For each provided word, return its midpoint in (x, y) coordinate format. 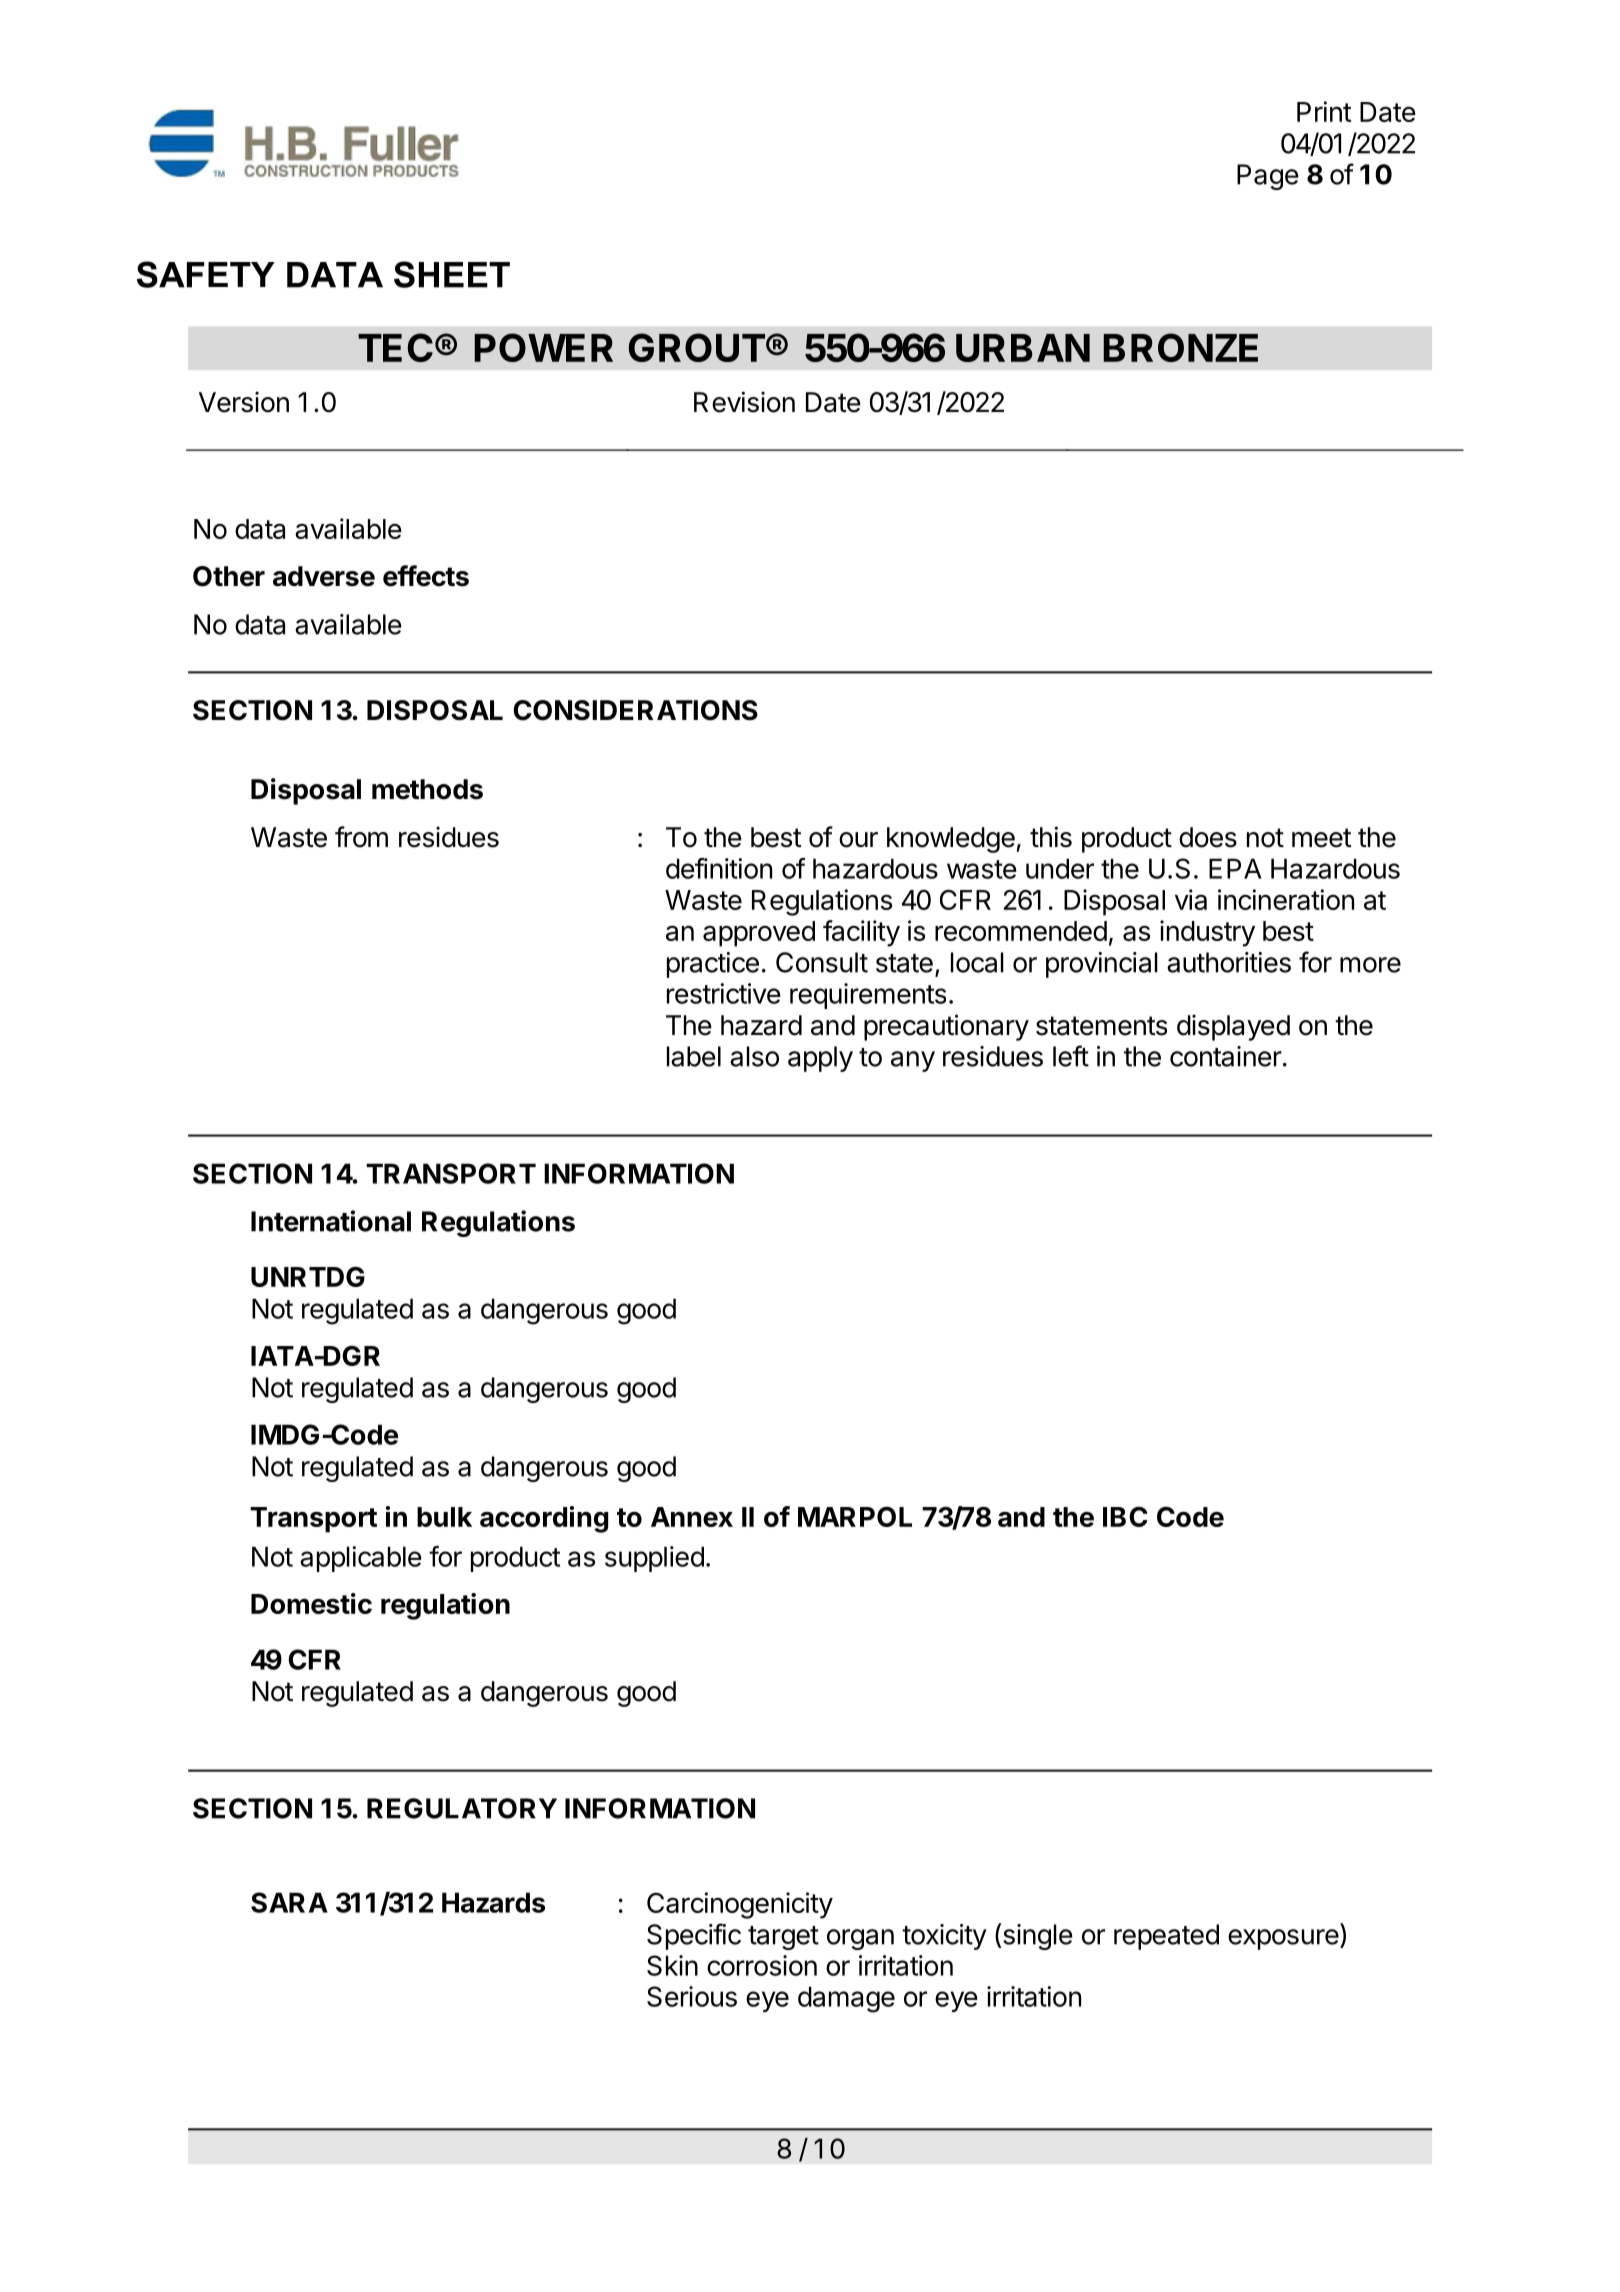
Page (1268, 177)
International (331, 1221)
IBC (1125, 1516)
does (1208, 837)
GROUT (697, 347)
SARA (289, 1902)
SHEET (452, 274)
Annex (692, 1517)
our (858, 840)
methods (427, 789)
